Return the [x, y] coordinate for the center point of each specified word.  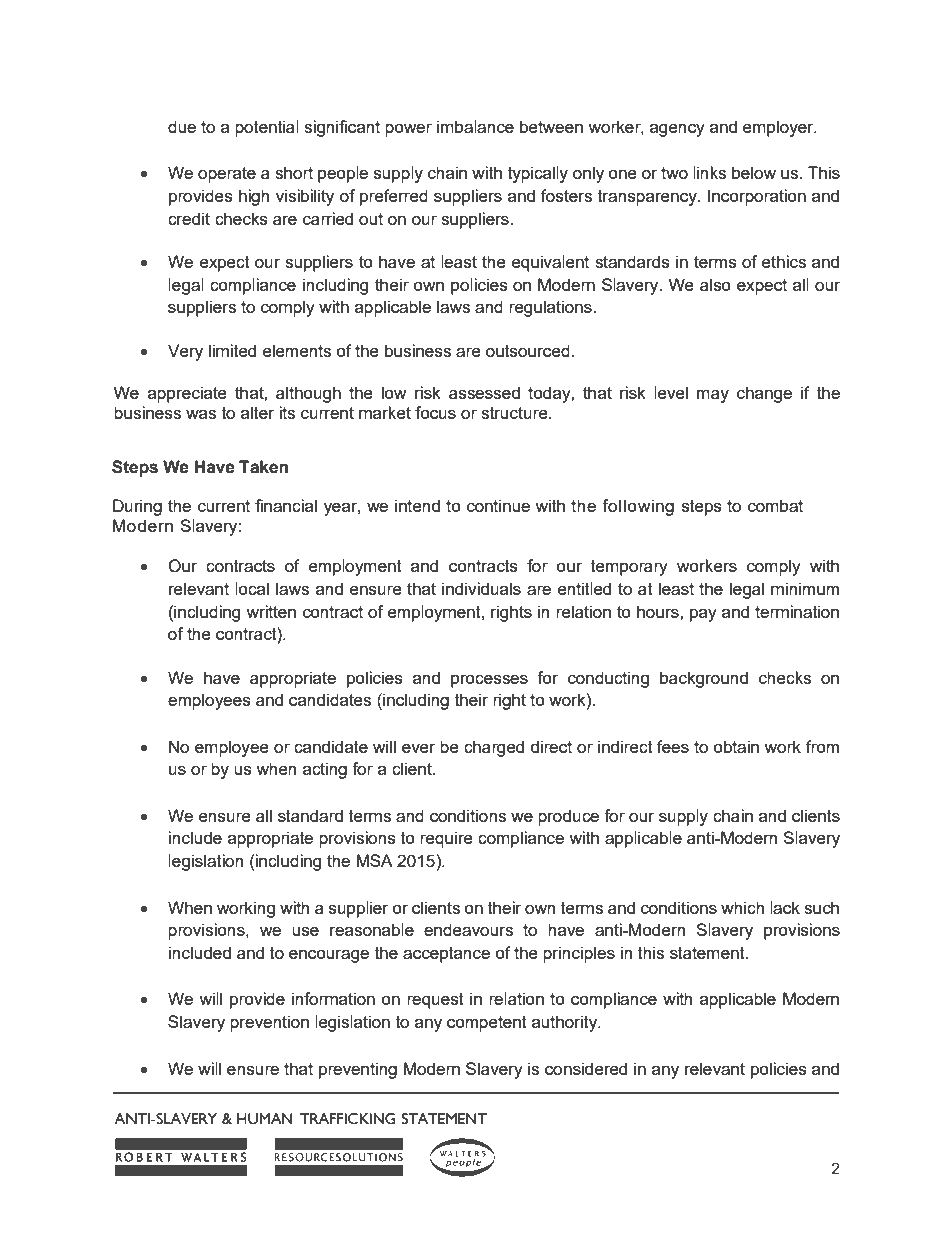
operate [227, 175]
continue [498, 505]
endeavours [468, 929]
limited [232, 350]
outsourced [528, 350]
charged [494, 748]
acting [325, 770]
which [742, 907]
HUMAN [265, 1119]
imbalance [475, 126]
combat [775, 505]
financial [286, 505]
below [754, 172]
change [764, 394]
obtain [736, 746]
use [305, 931]
